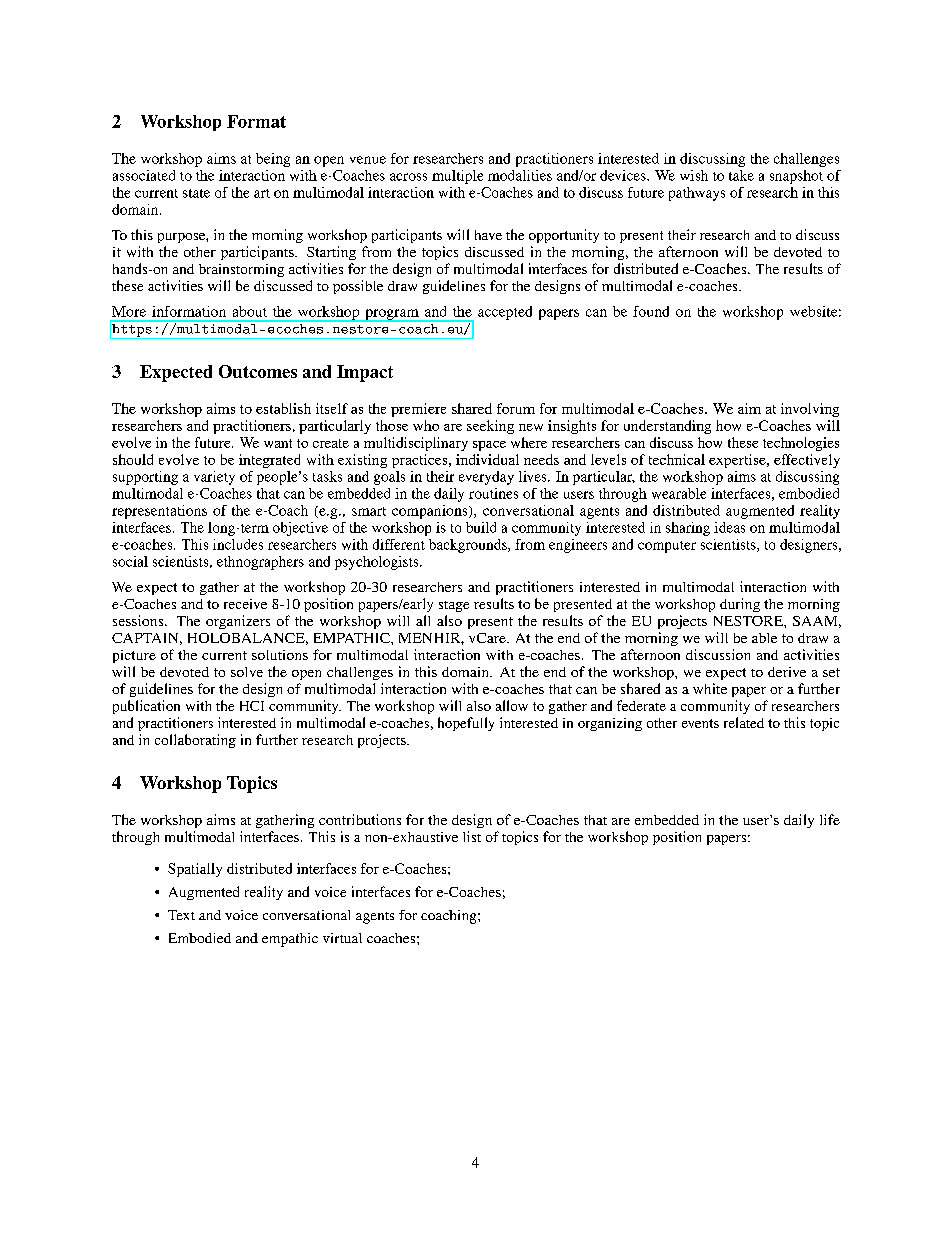  I want to click on take, so click(741, 175).
